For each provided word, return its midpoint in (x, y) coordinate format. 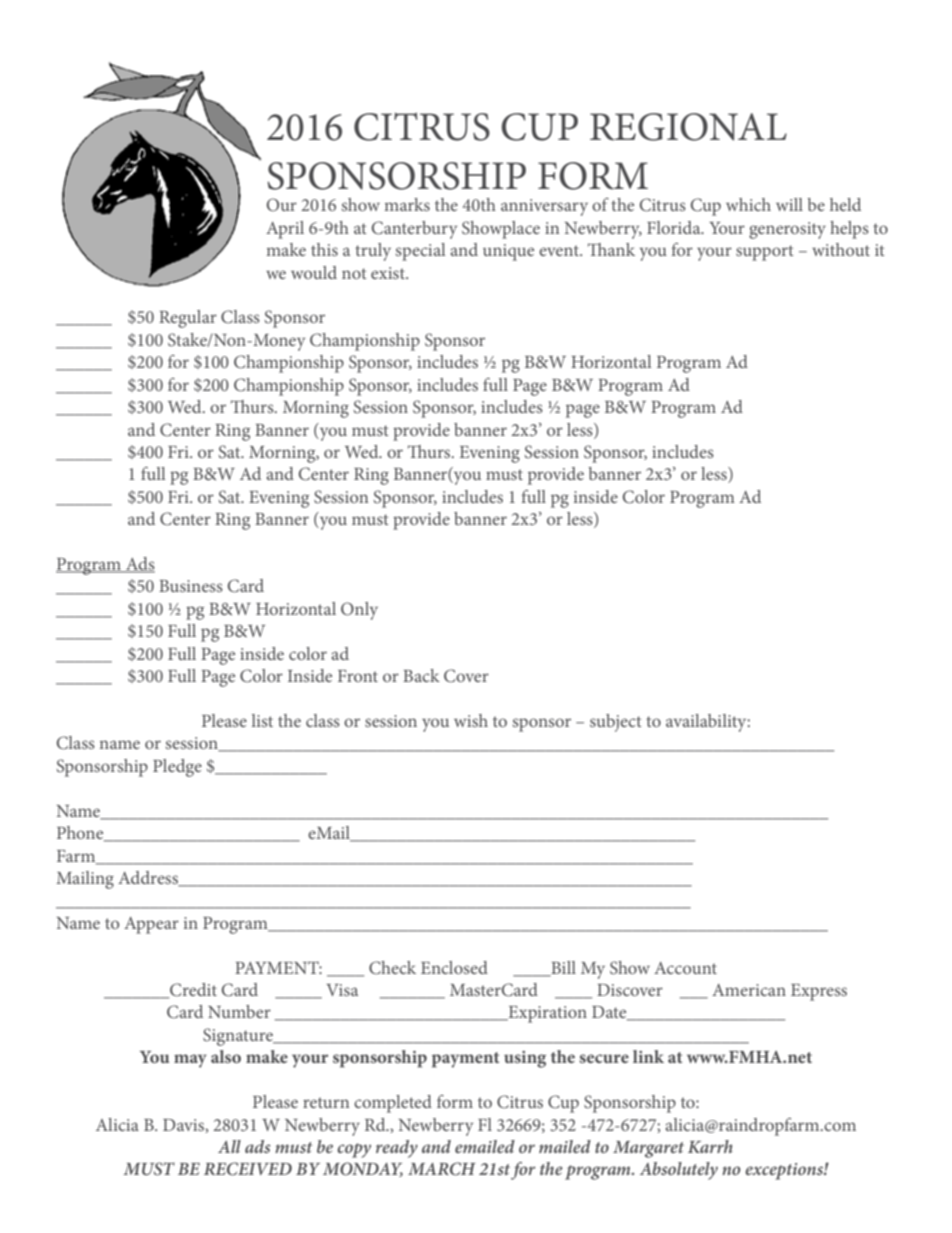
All (229, 1146)
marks (407, 204)
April (285, 230)
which (748, 204)
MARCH (442, 1169)
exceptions (785, 1171)
